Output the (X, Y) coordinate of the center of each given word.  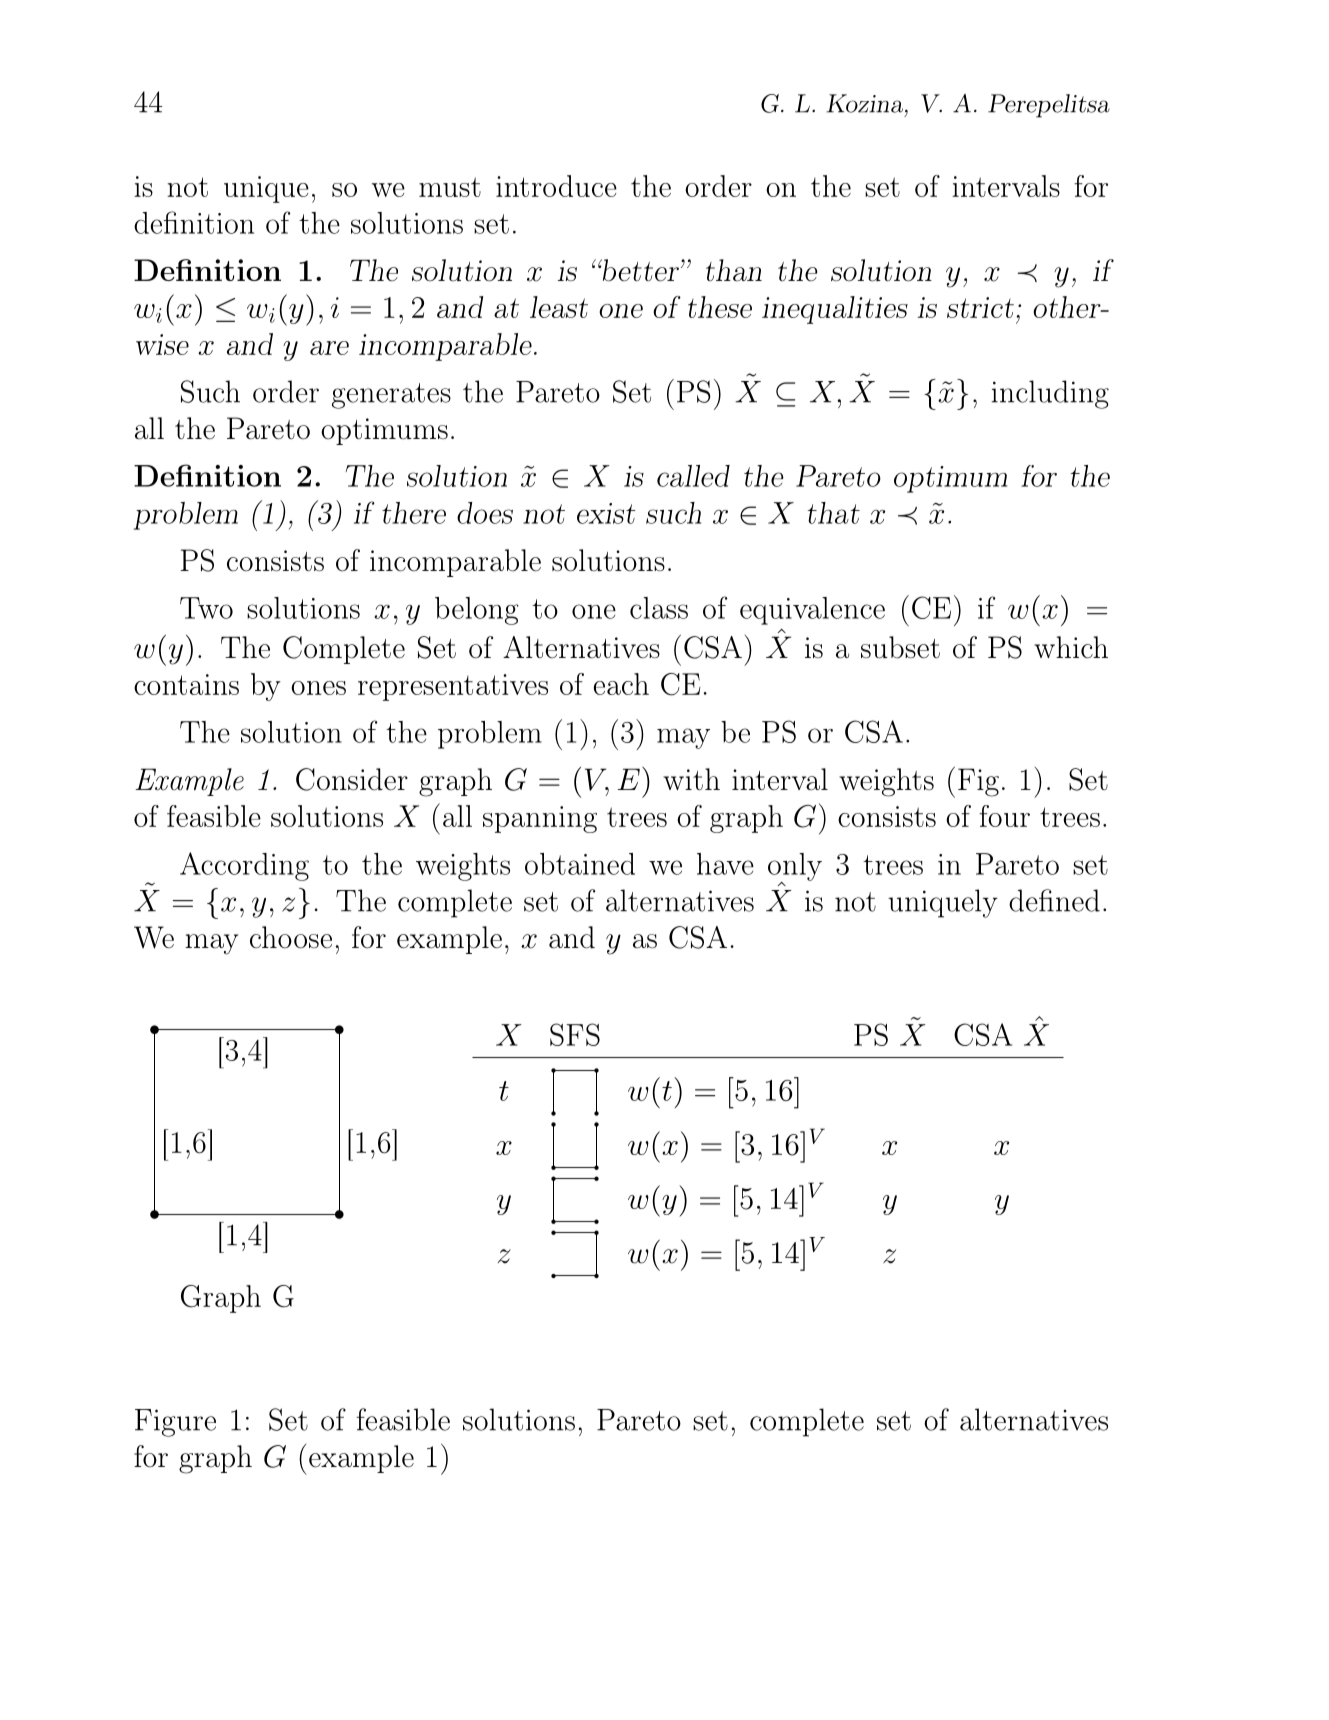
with (691, 779)
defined (1054, 900)
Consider (352, 779)
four (1004, 816)
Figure (175, 1423)
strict (980, 307)
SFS (575, 1034)
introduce (556, 186)
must (450, 187)
